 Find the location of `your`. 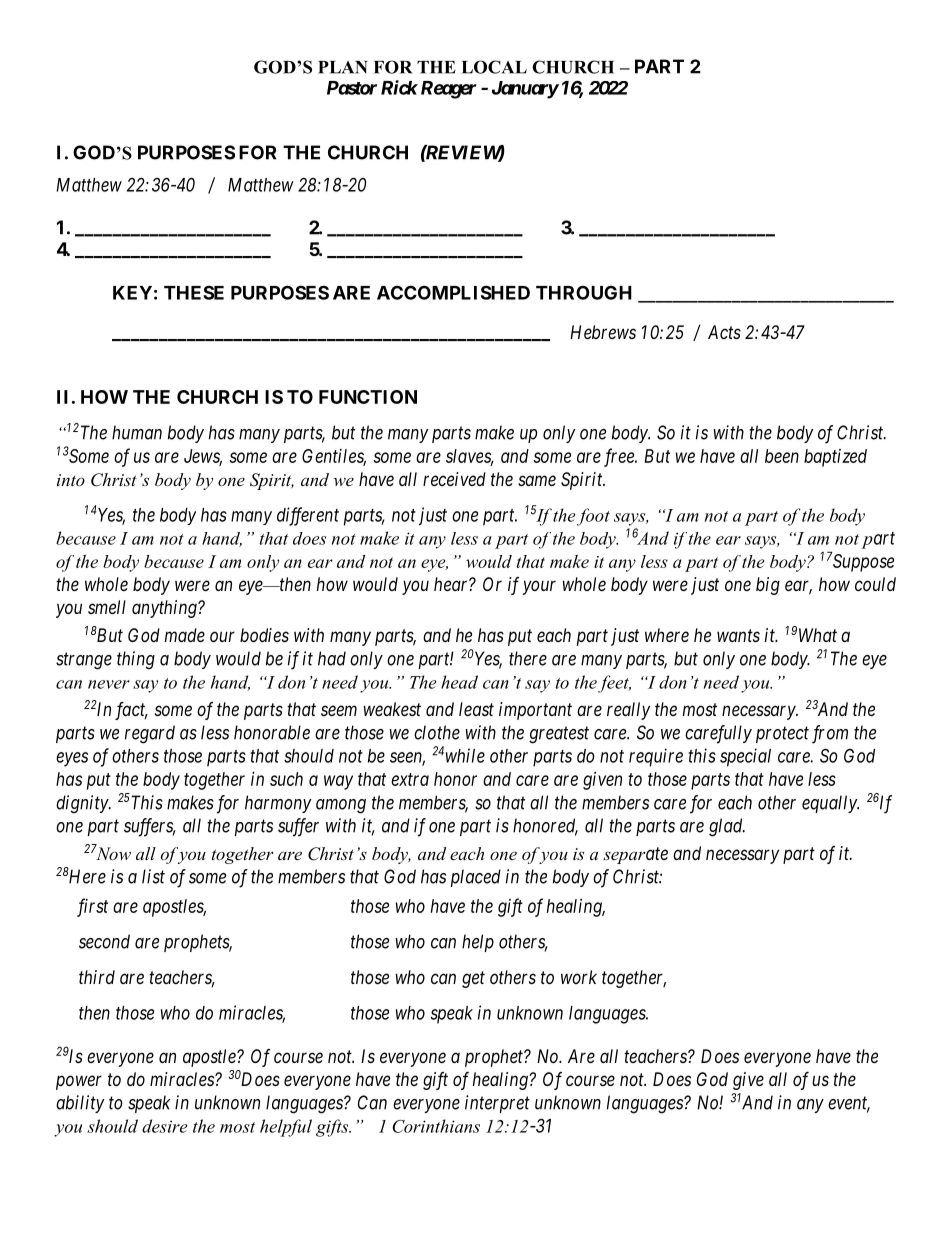

your is located at coordinates (539, 587).
